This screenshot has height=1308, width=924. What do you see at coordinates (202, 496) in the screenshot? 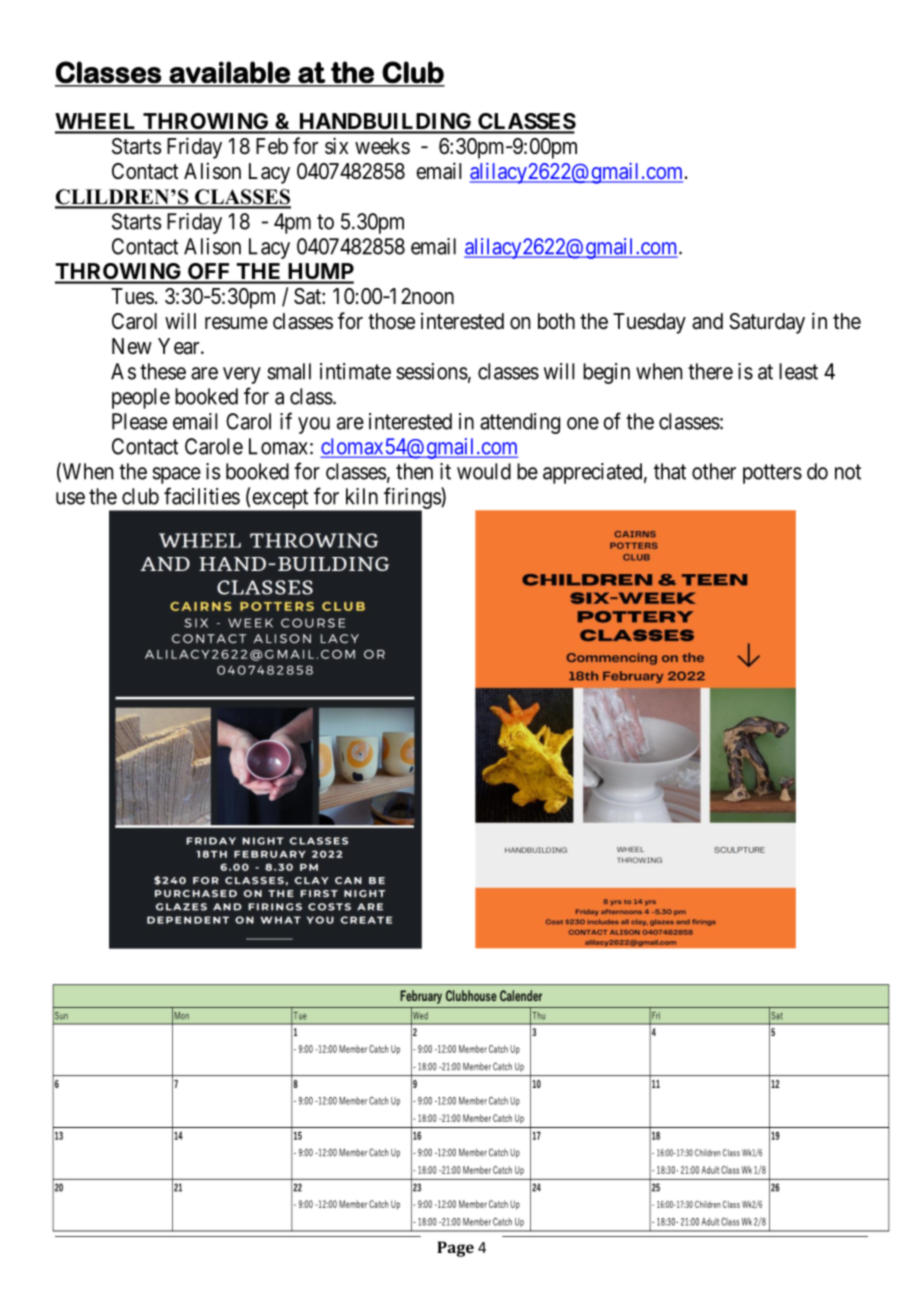
I see `facilities` at bounding box center [202, 496].
